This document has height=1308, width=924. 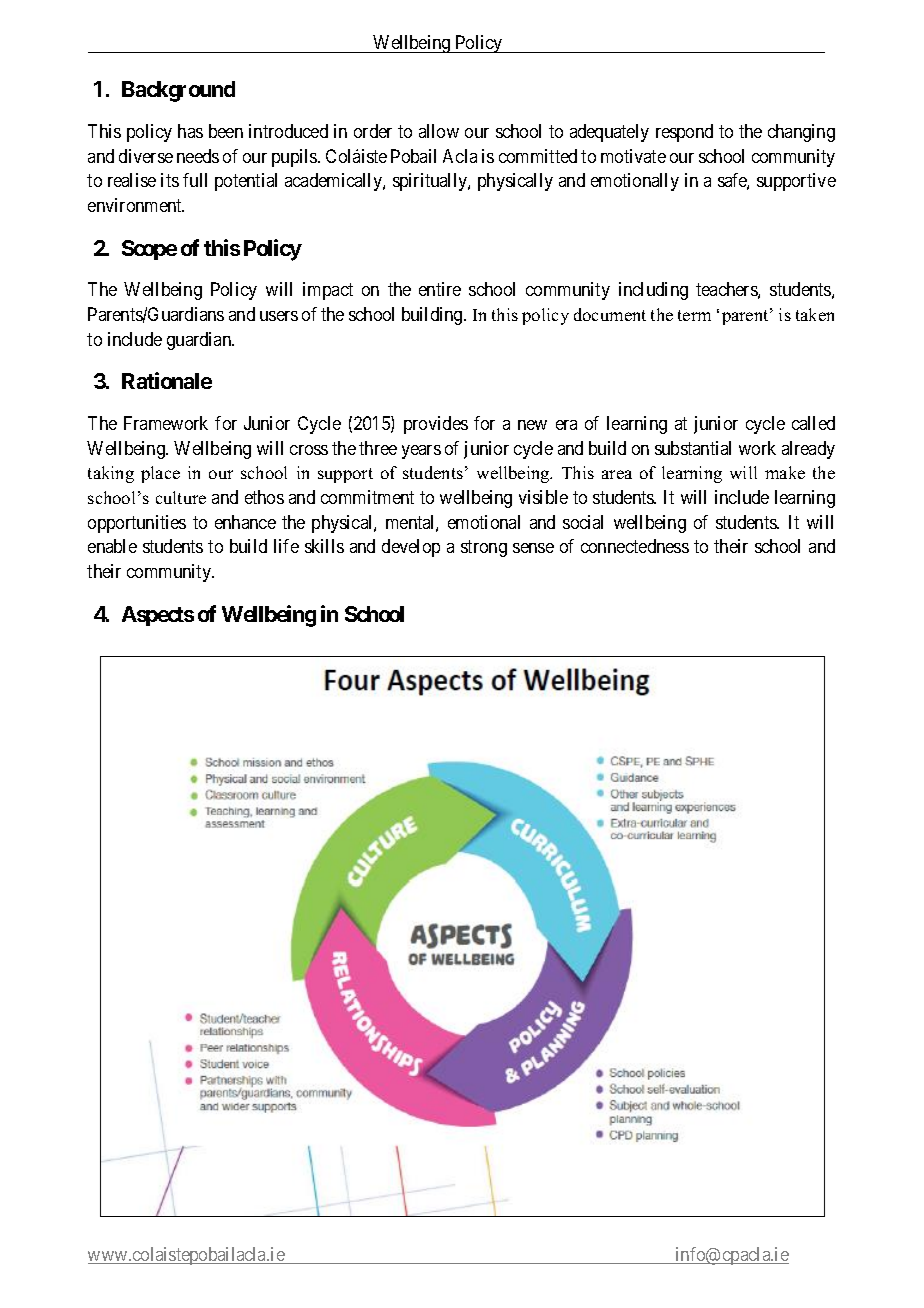 What do you see at coordinates (178, 91) in the document?
I see `Background` at bounding box center [178, 91].
